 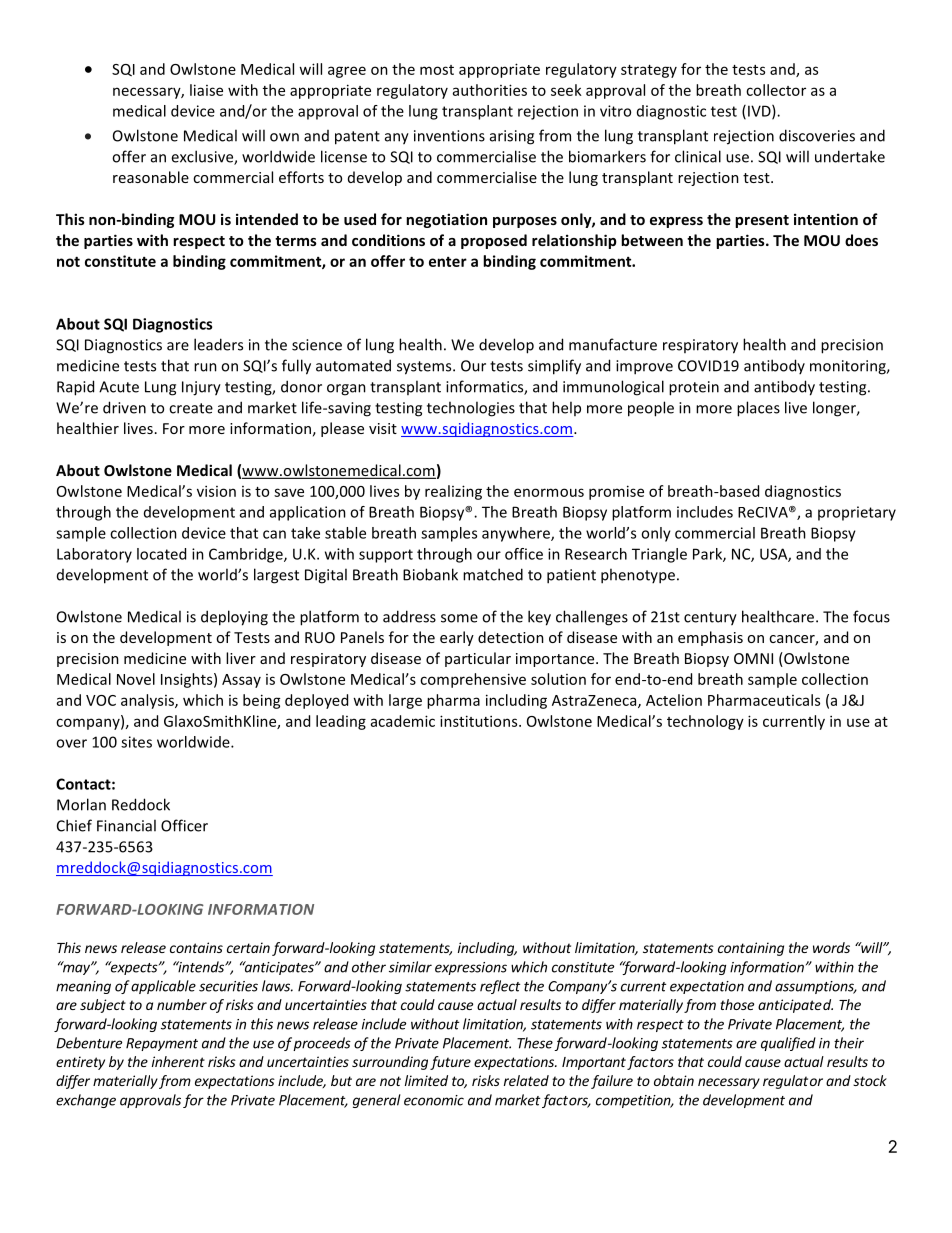 I want to click on technology, so click(x=705, y=722).
